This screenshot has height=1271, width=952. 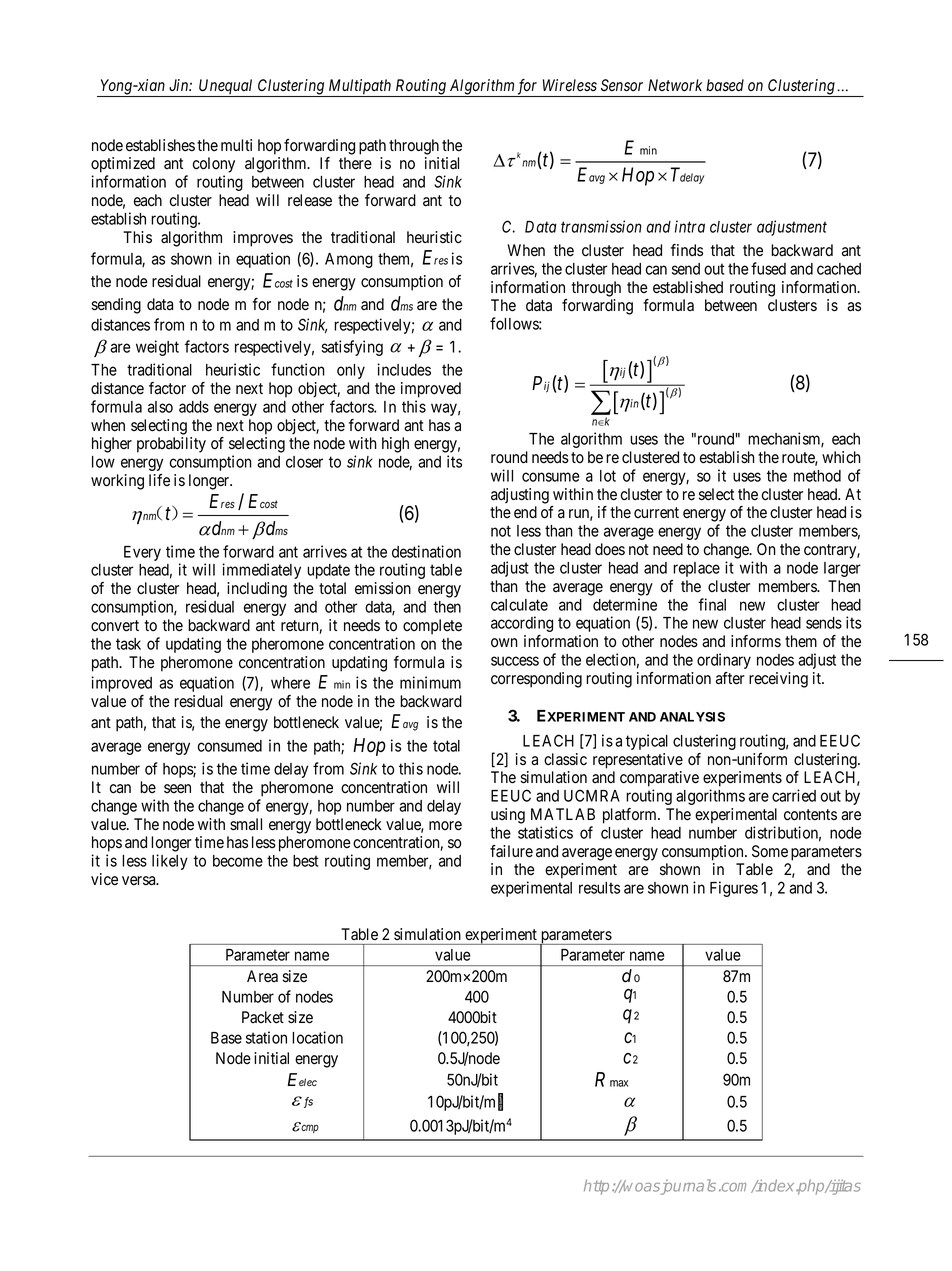 What do you see at coordinates (177, 789) in the screenshot?
I see `seen` at bounding box center [177, 789].
